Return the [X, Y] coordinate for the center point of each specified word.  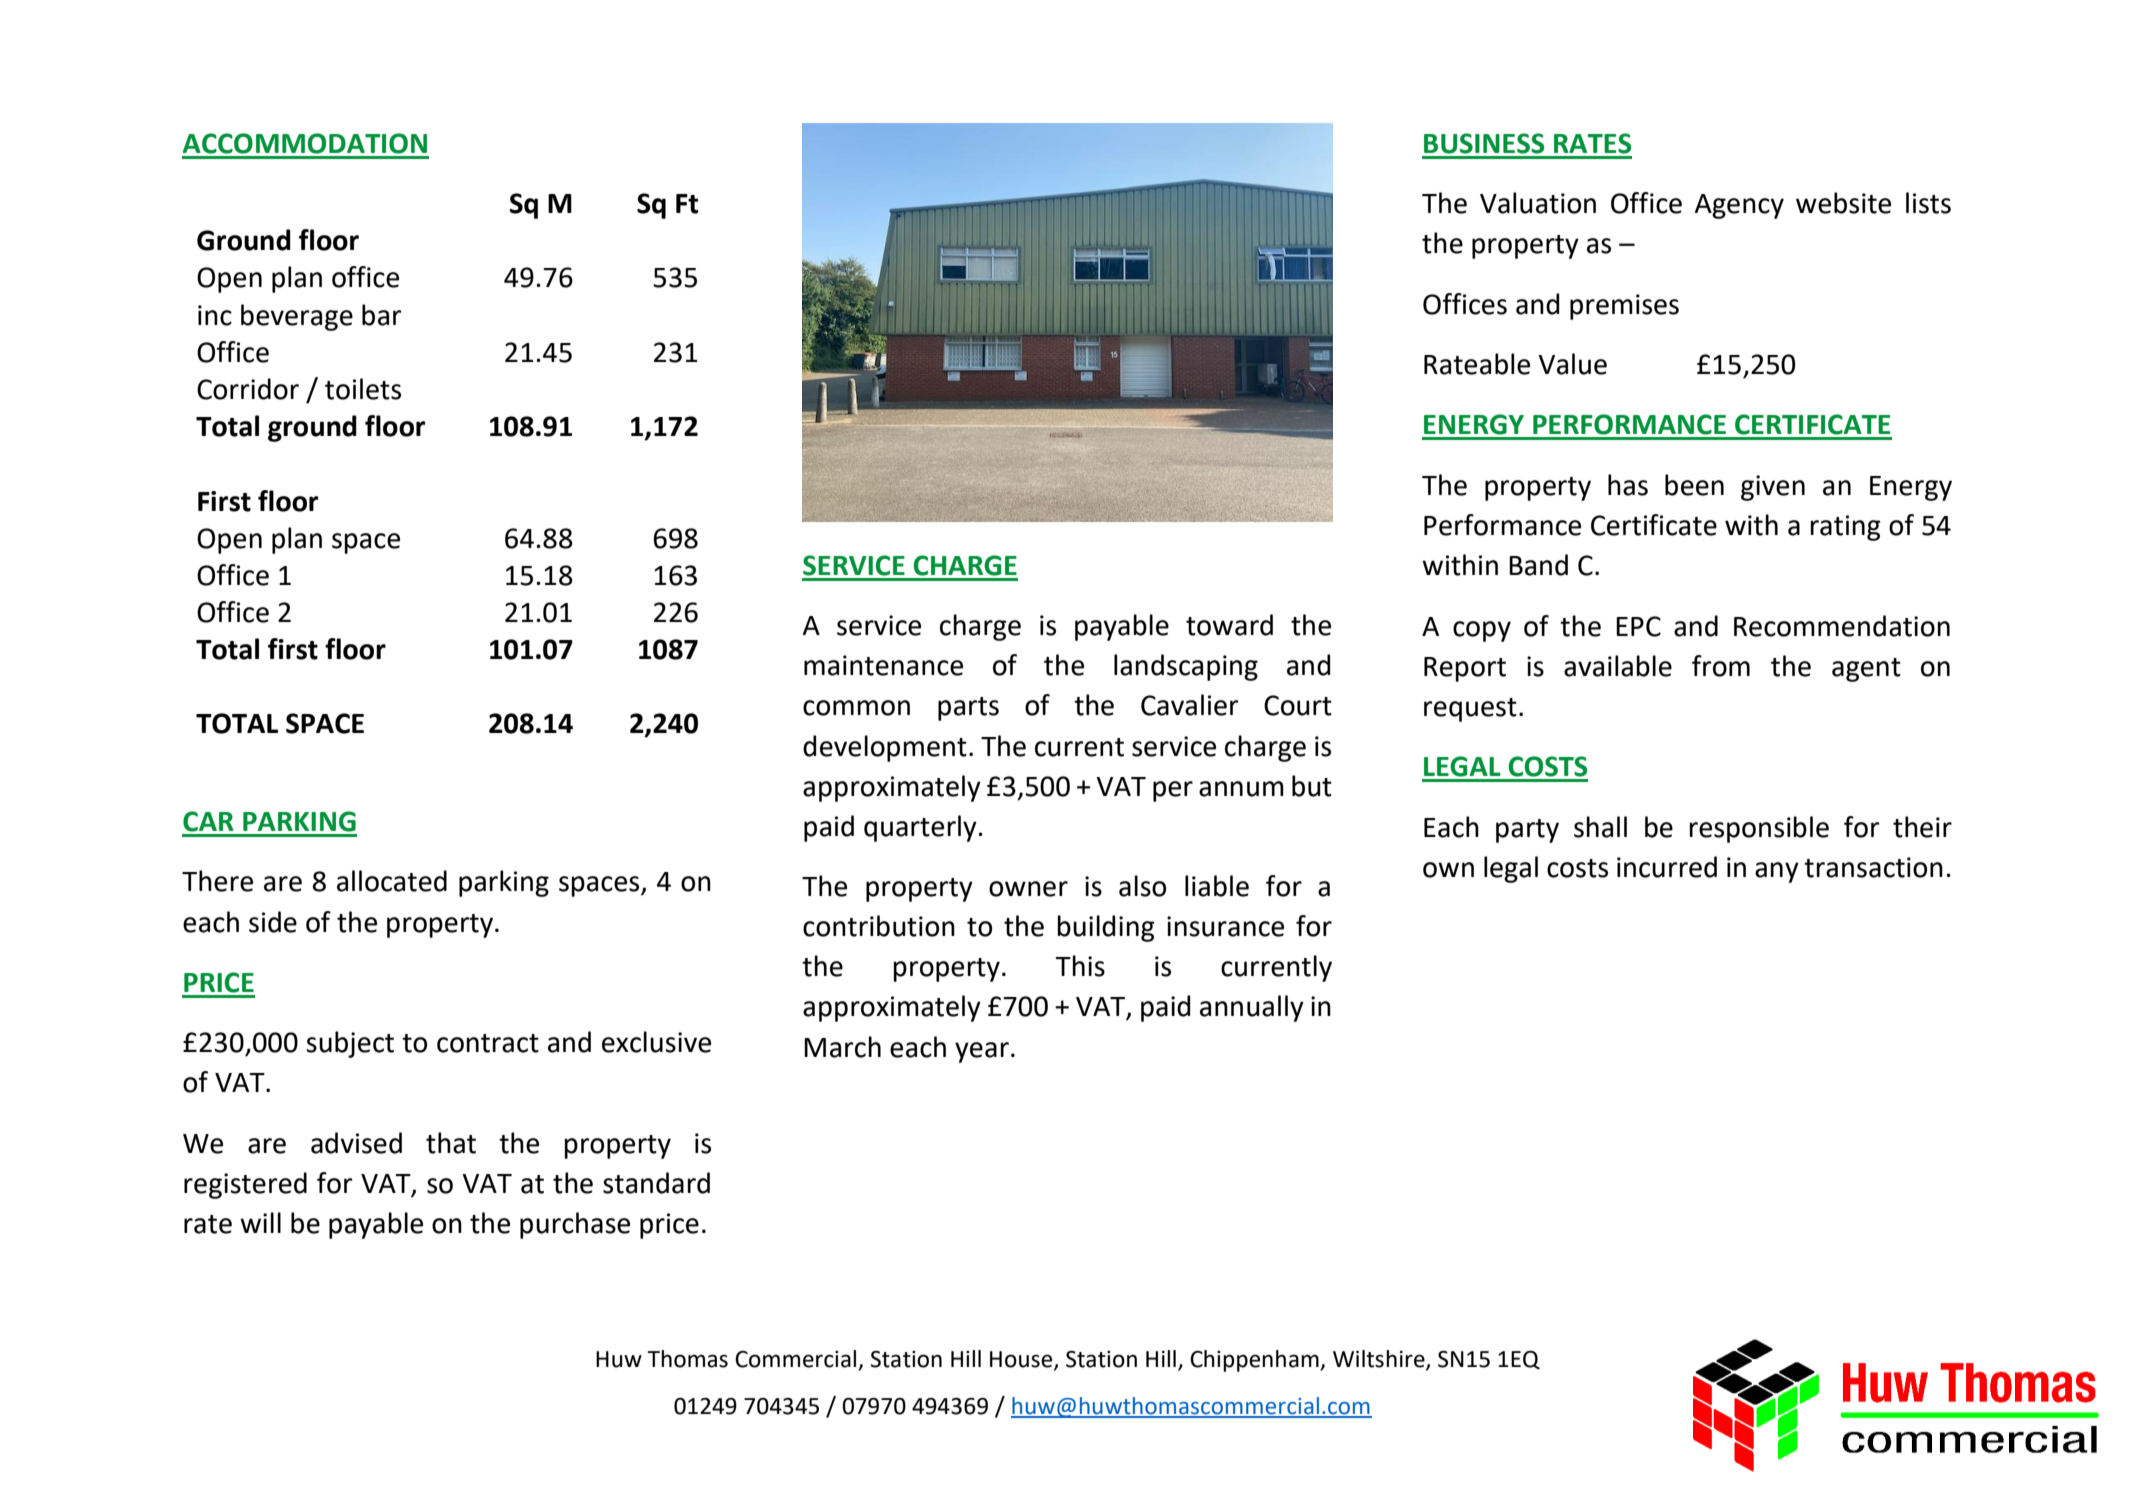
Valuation [1538, 203]
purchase [575, 1225]
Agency [1739, 206]
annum [1241, 789]
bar [382, 315]
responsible [1759, 829]
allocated [392, 881]
